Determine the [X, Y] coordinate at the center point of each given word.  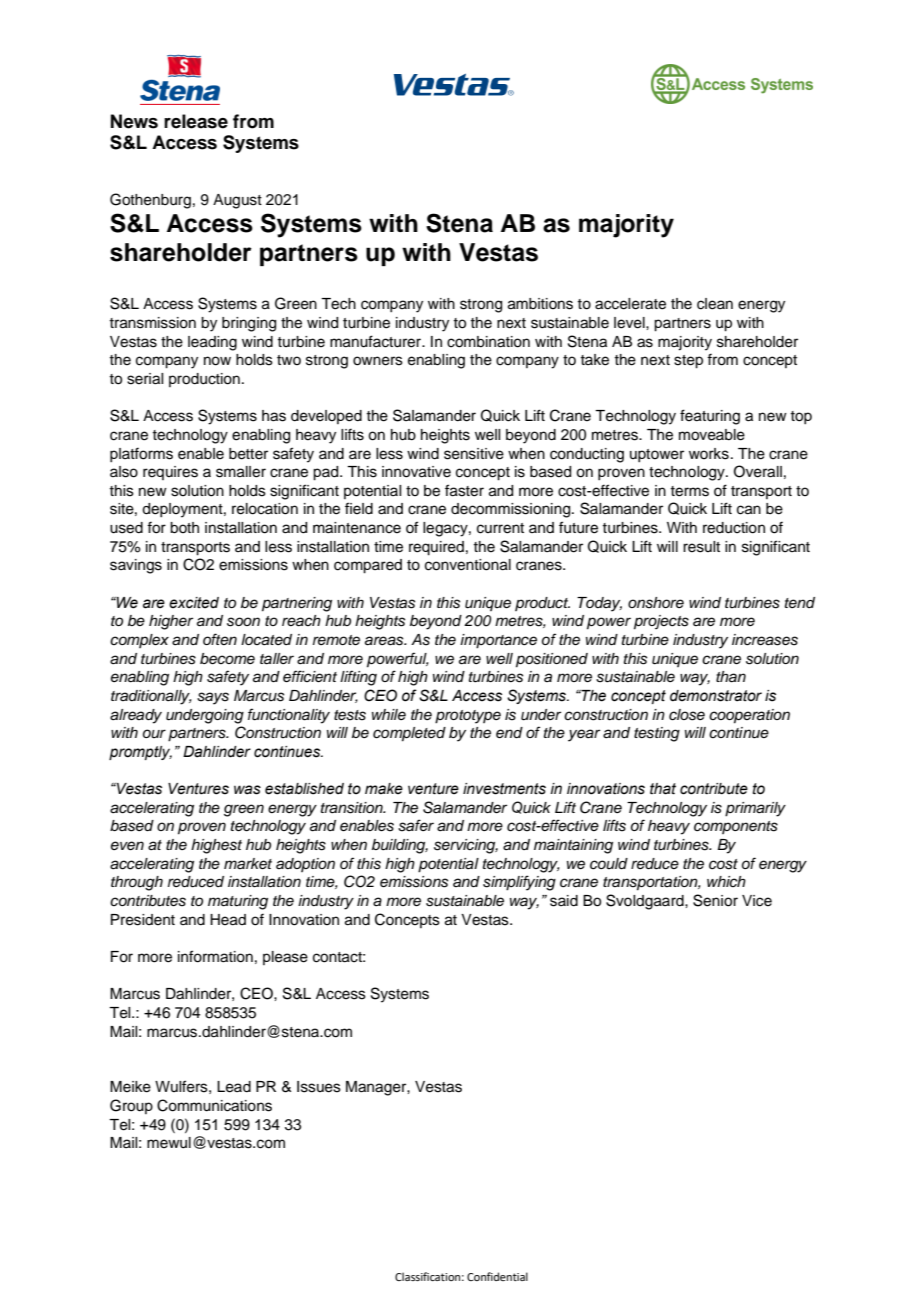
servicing [466, 846]
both [184, 528]
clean [715, 304]
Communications [214, 1105]
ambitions [540, 304]
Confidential [497, 1276]
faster [464, 490]
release [196, 121]
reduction [734, 528]
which [726, 881]
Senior [715, 900]
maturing [238, 902]
